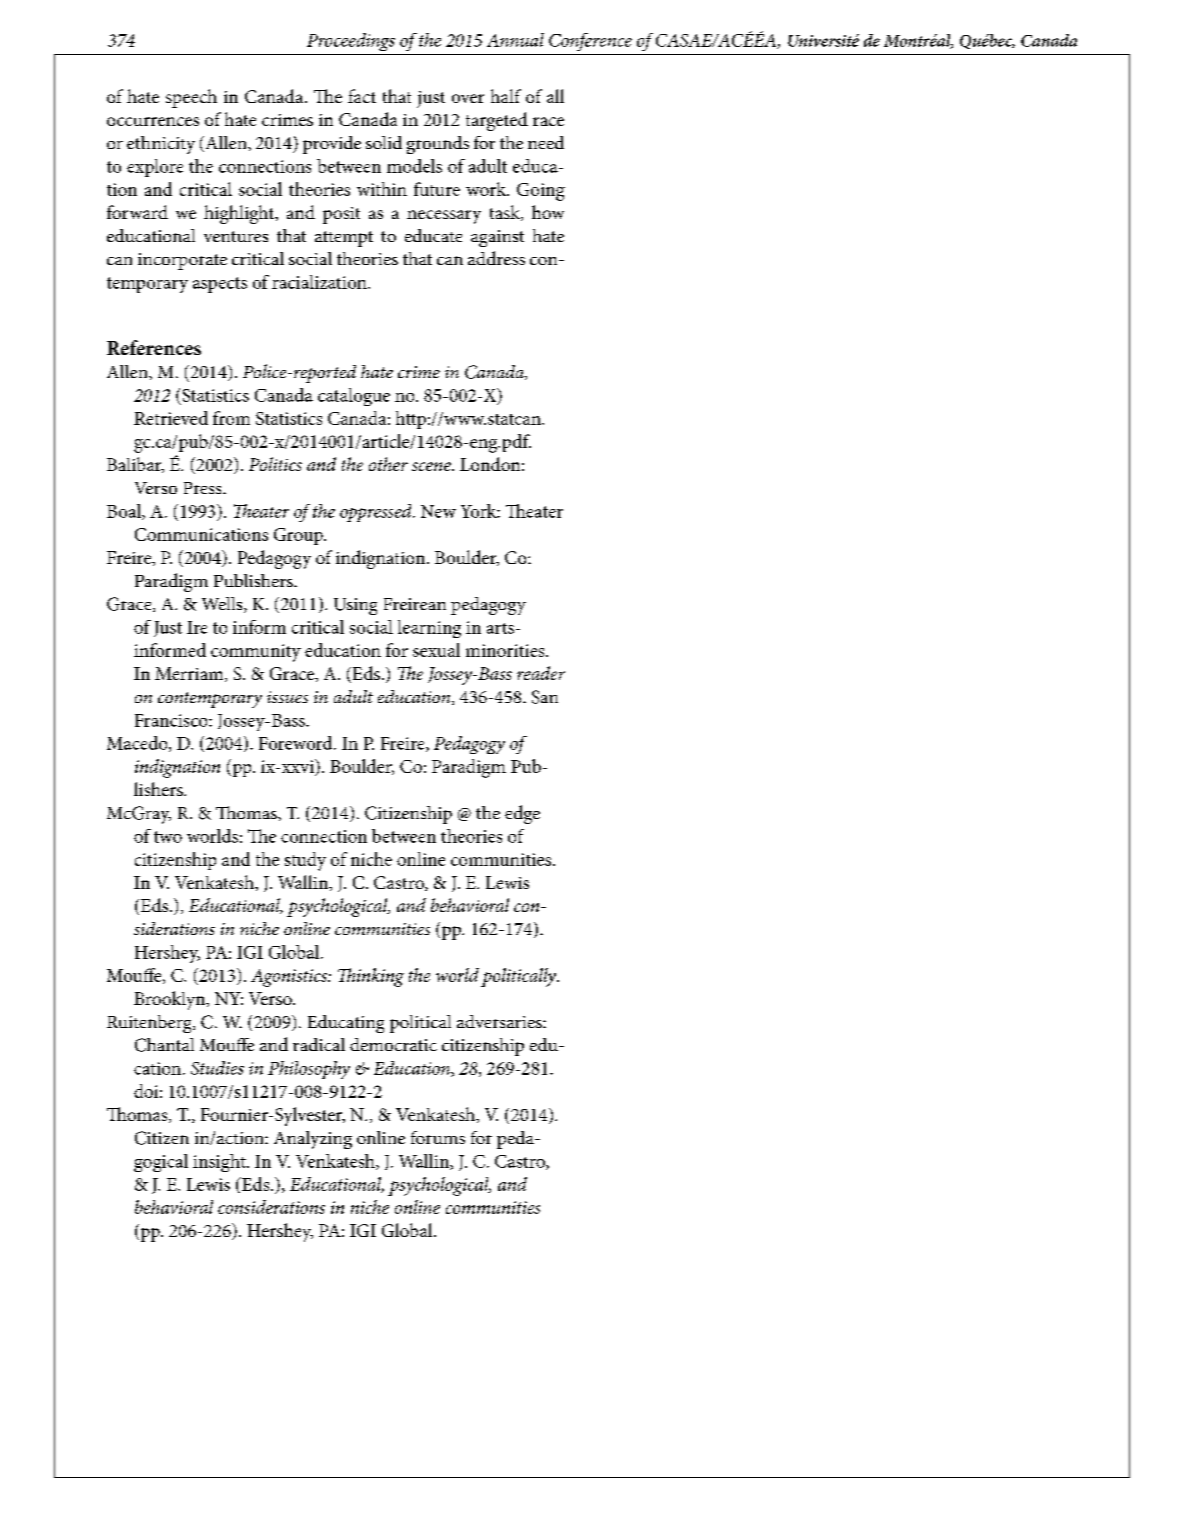  What do you see at coordinates (164, 1045) in the screenshot?
I see `Chantal` at bounding box center [164, 1045].
